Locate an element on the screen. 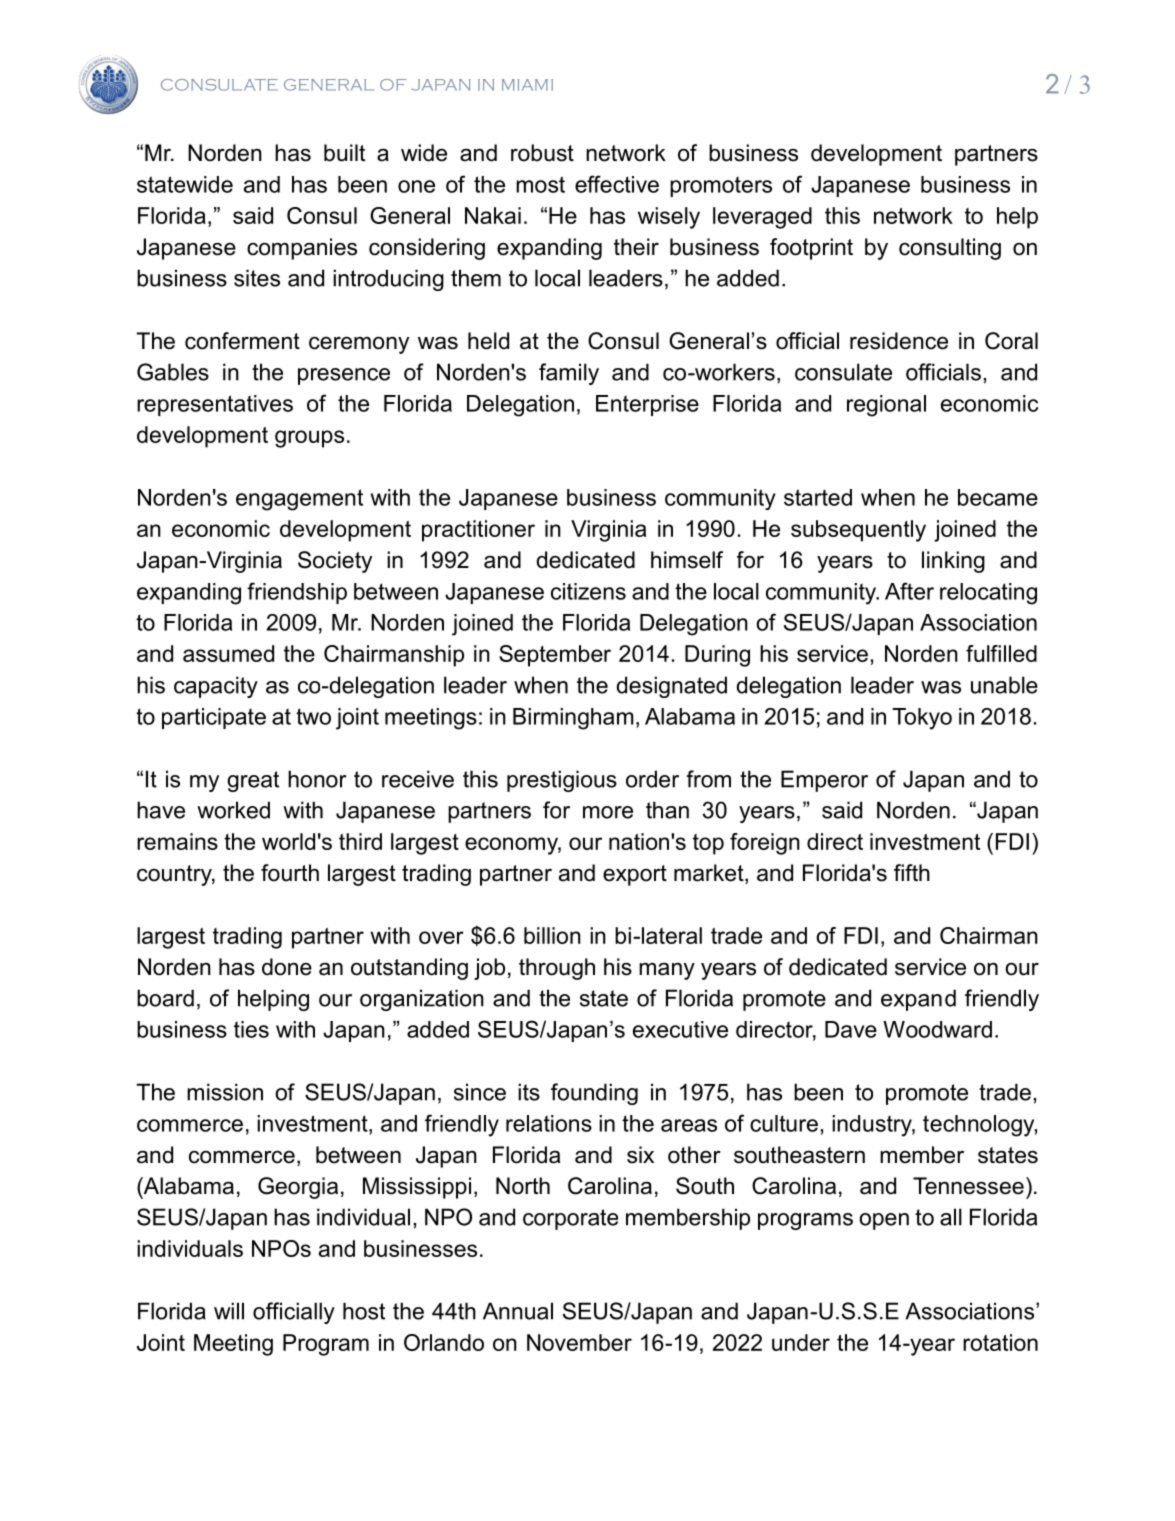 The height and width of the screenshot is (1521, 1175). built is located at coordinates (344, 153).
